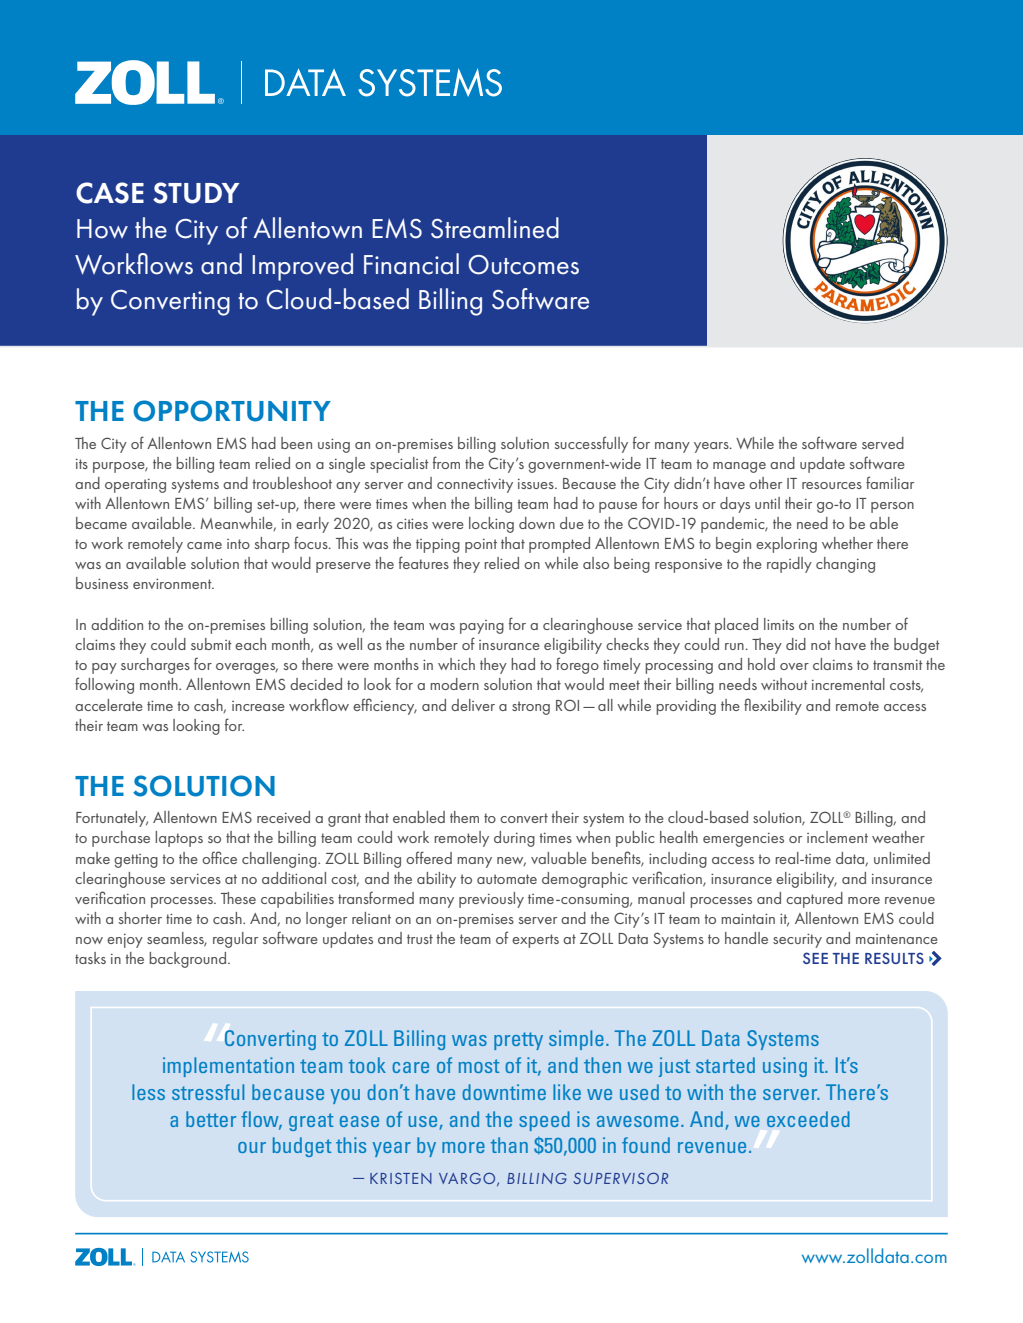 This screenshot has height=1323, width=1023. What do you see at coordinates (155, 666) in the screenshot?
I see `surcharges` at bounding box center [155, 666].
